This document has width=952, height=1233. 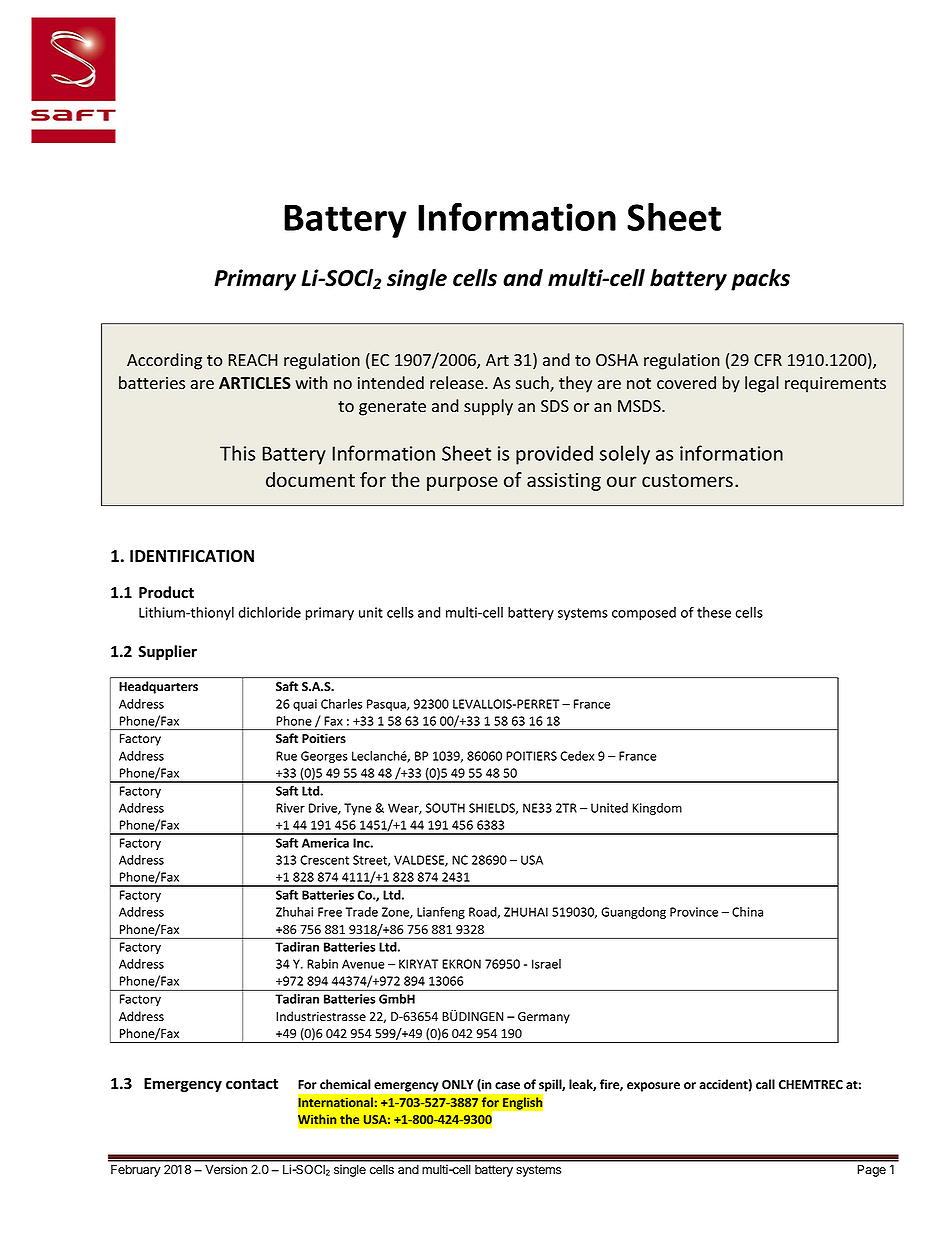 I want to click on case, so click(x=507, y=1086).
